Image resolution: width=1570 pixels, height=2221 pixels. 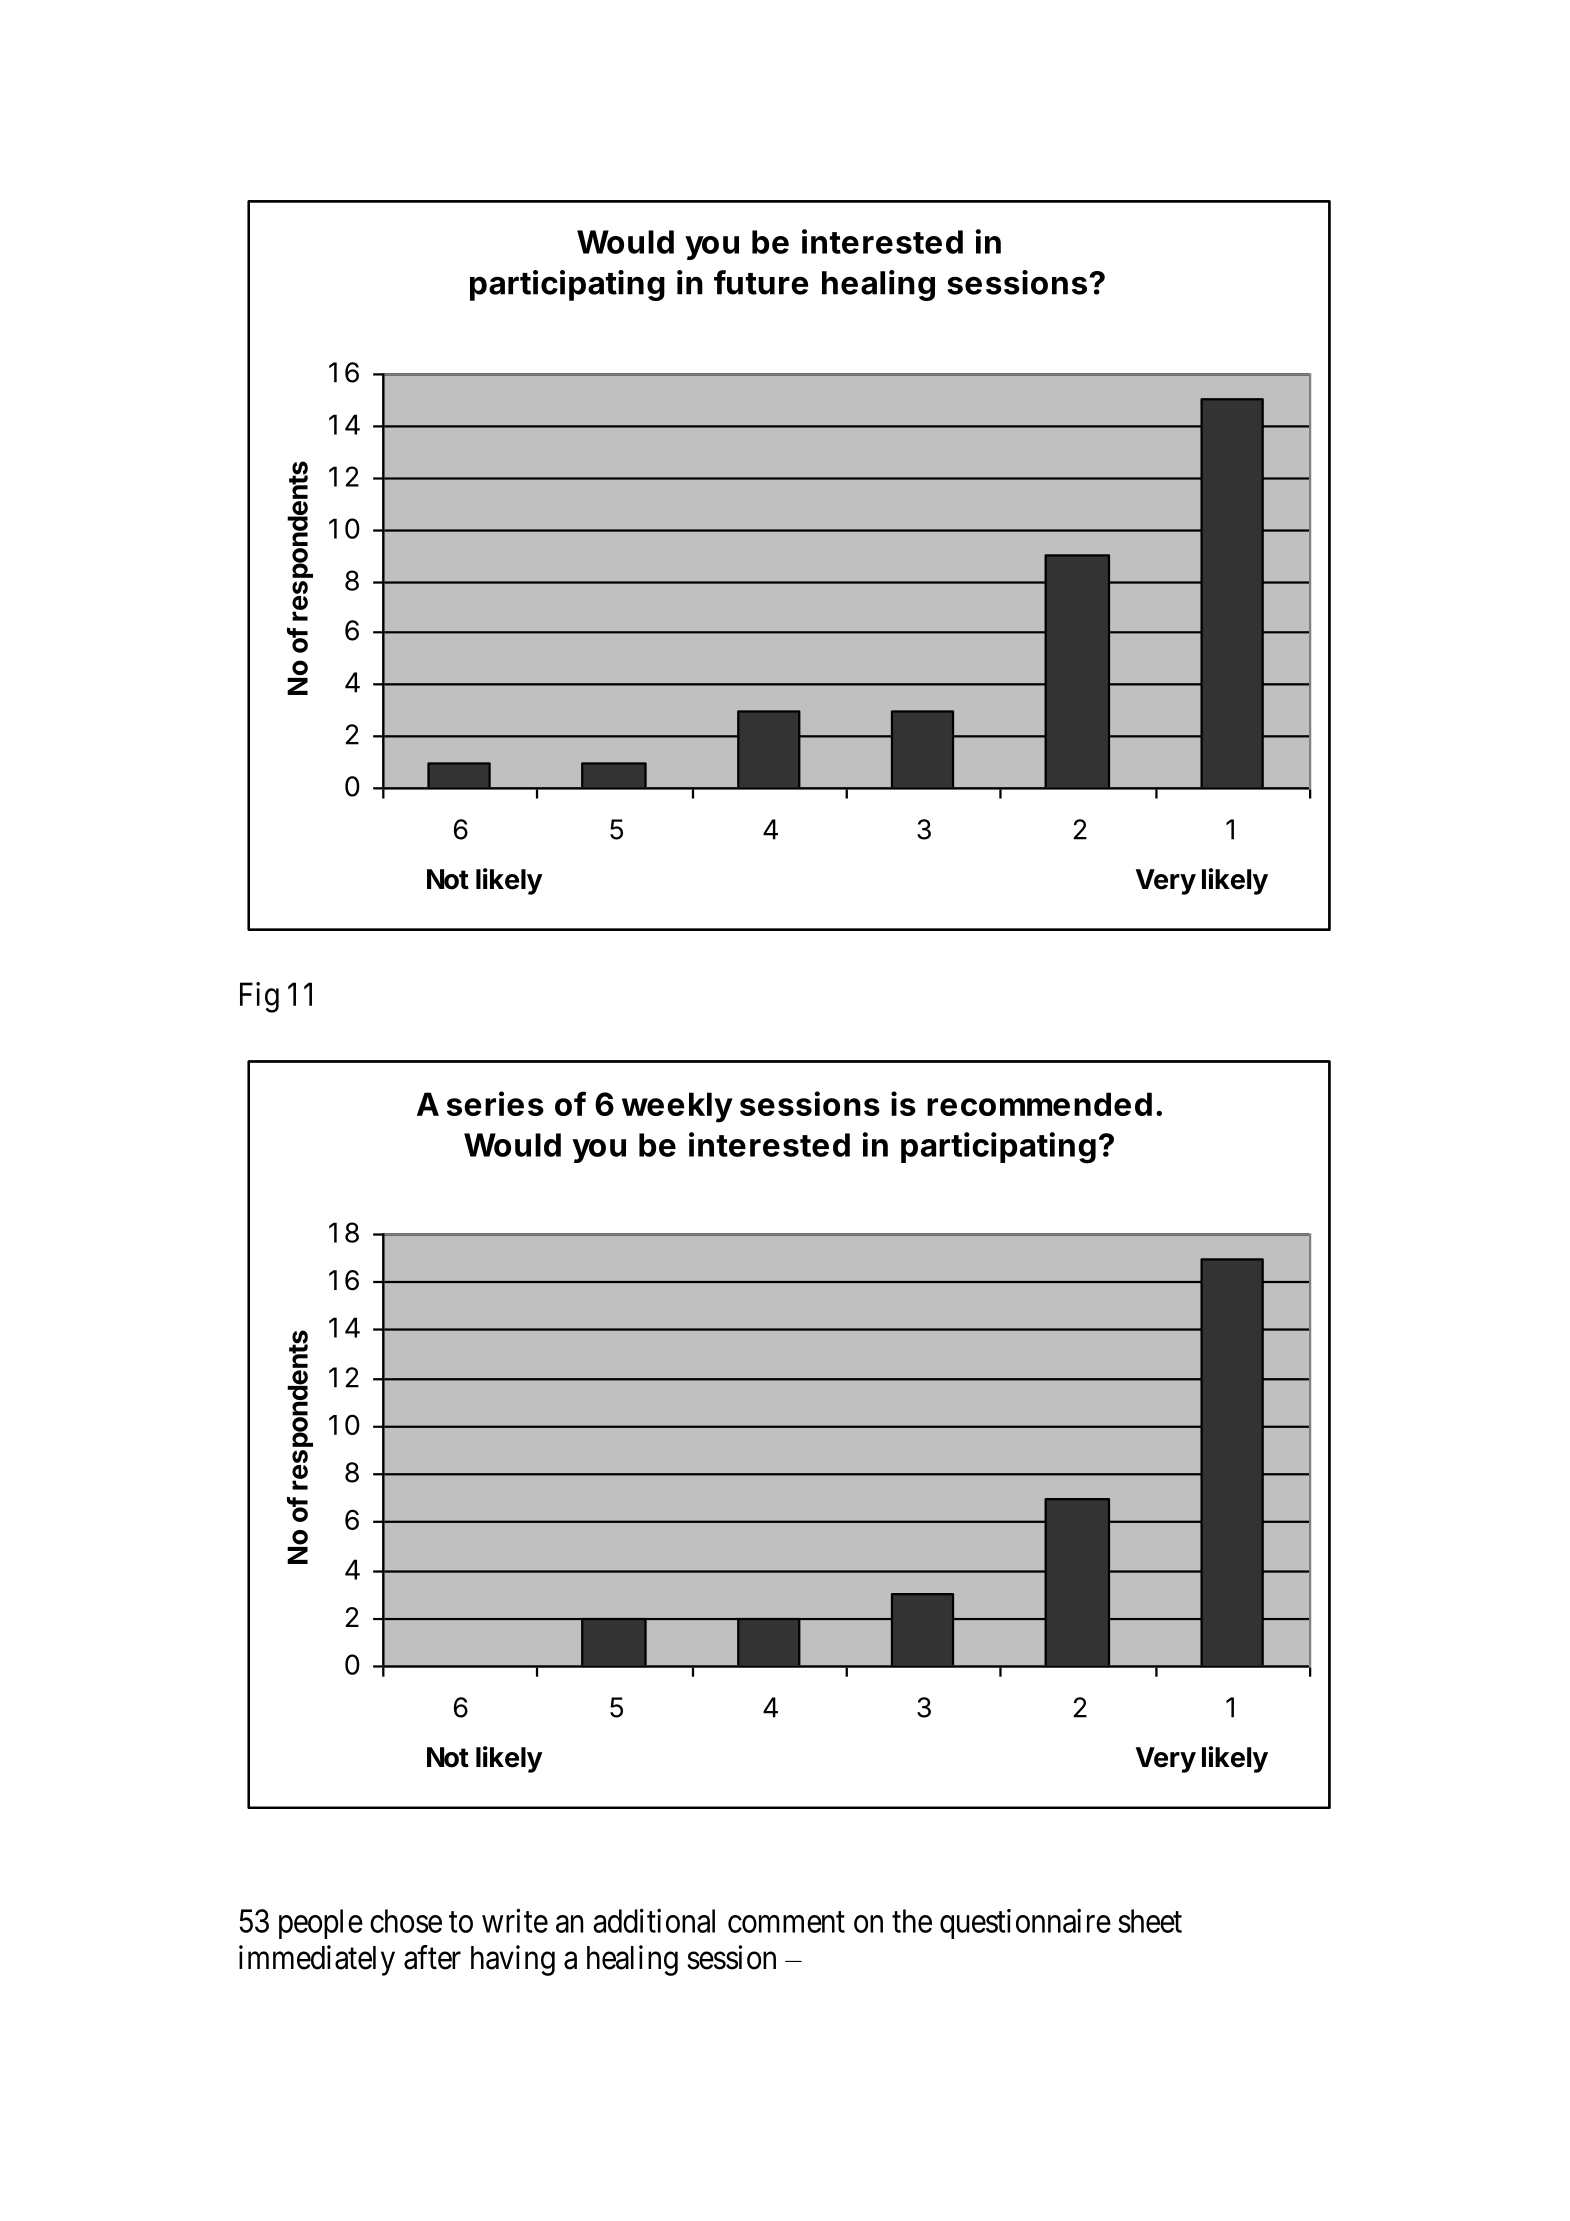 What do you see at coordinates (1039, 1104) in the screenshot?
I see `recommended` at bounding box center [1039, 1104].
